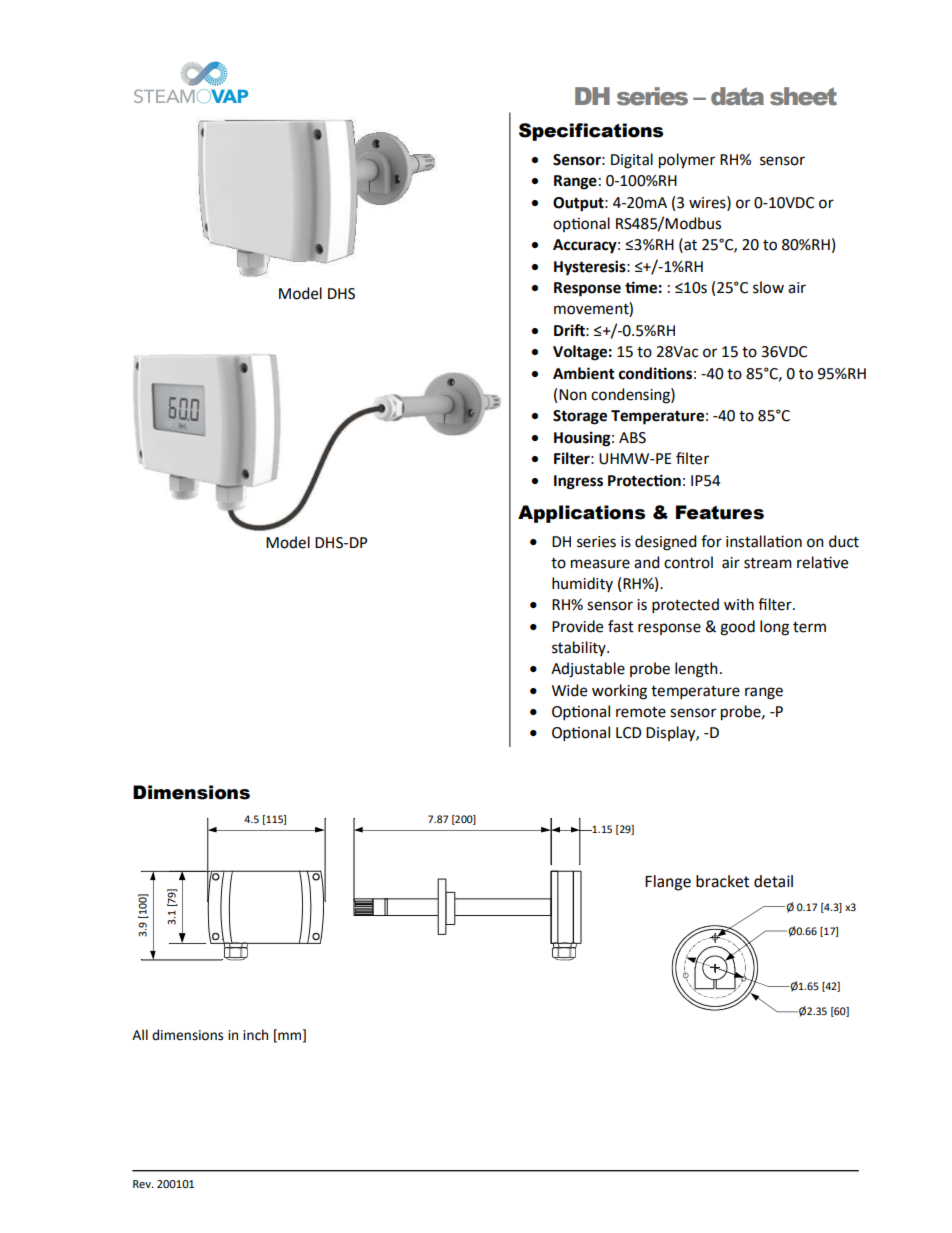 Image resolution: width=952 pixels, height=1233 pixels. Describe the element at coordinates (591, 132) in the page. I see `Specifications` at that location.
